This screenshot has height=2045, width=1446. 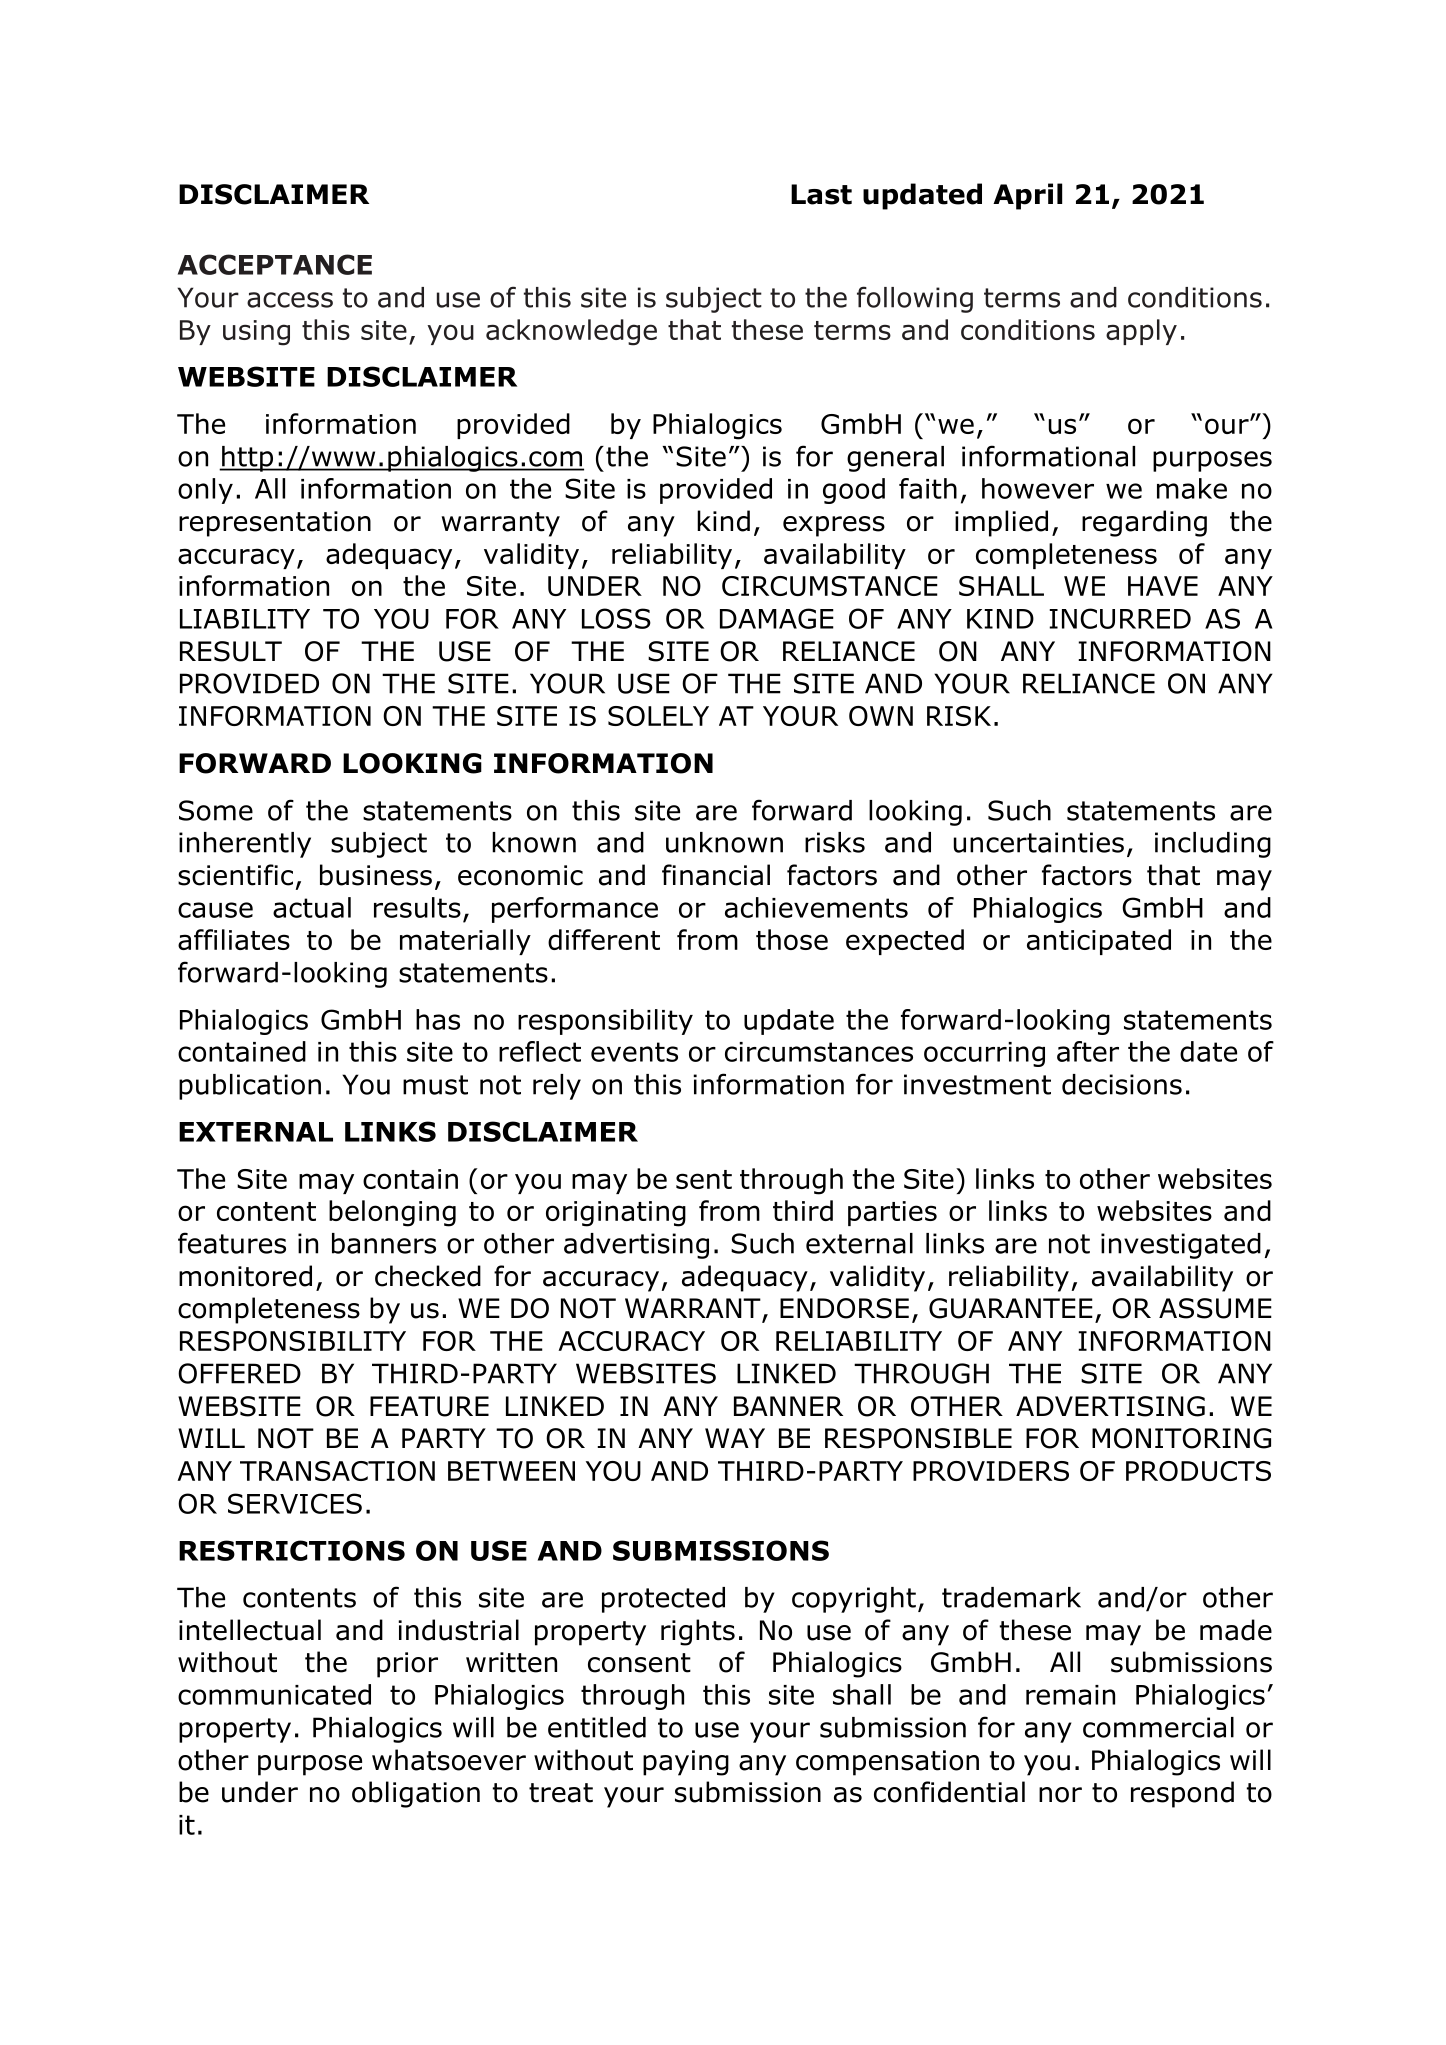 I want to click on DAMAGE, so click(x=777, y=618).
